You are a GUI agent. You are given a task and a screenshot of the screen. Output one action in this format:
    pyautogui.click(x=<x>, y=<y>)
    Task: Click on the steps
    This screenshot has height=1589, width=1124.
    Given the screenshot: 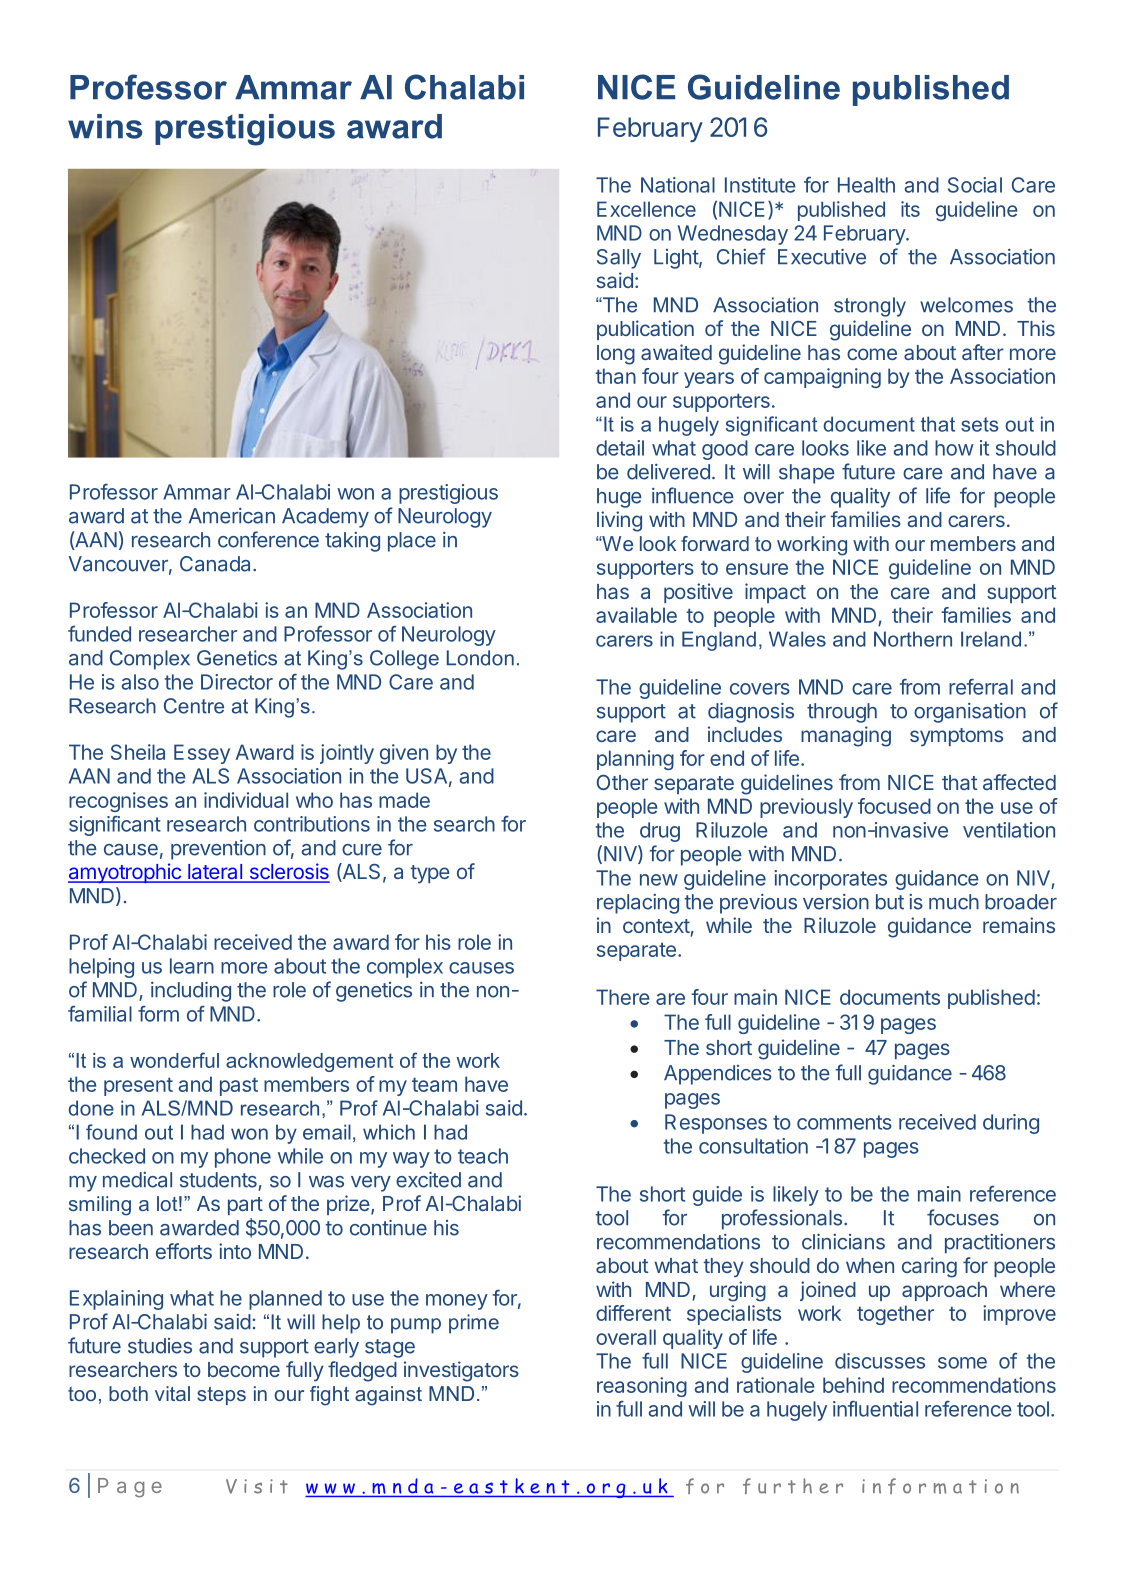 What is the action you would take?
    pyautogui.click(x=221, y=1396)
